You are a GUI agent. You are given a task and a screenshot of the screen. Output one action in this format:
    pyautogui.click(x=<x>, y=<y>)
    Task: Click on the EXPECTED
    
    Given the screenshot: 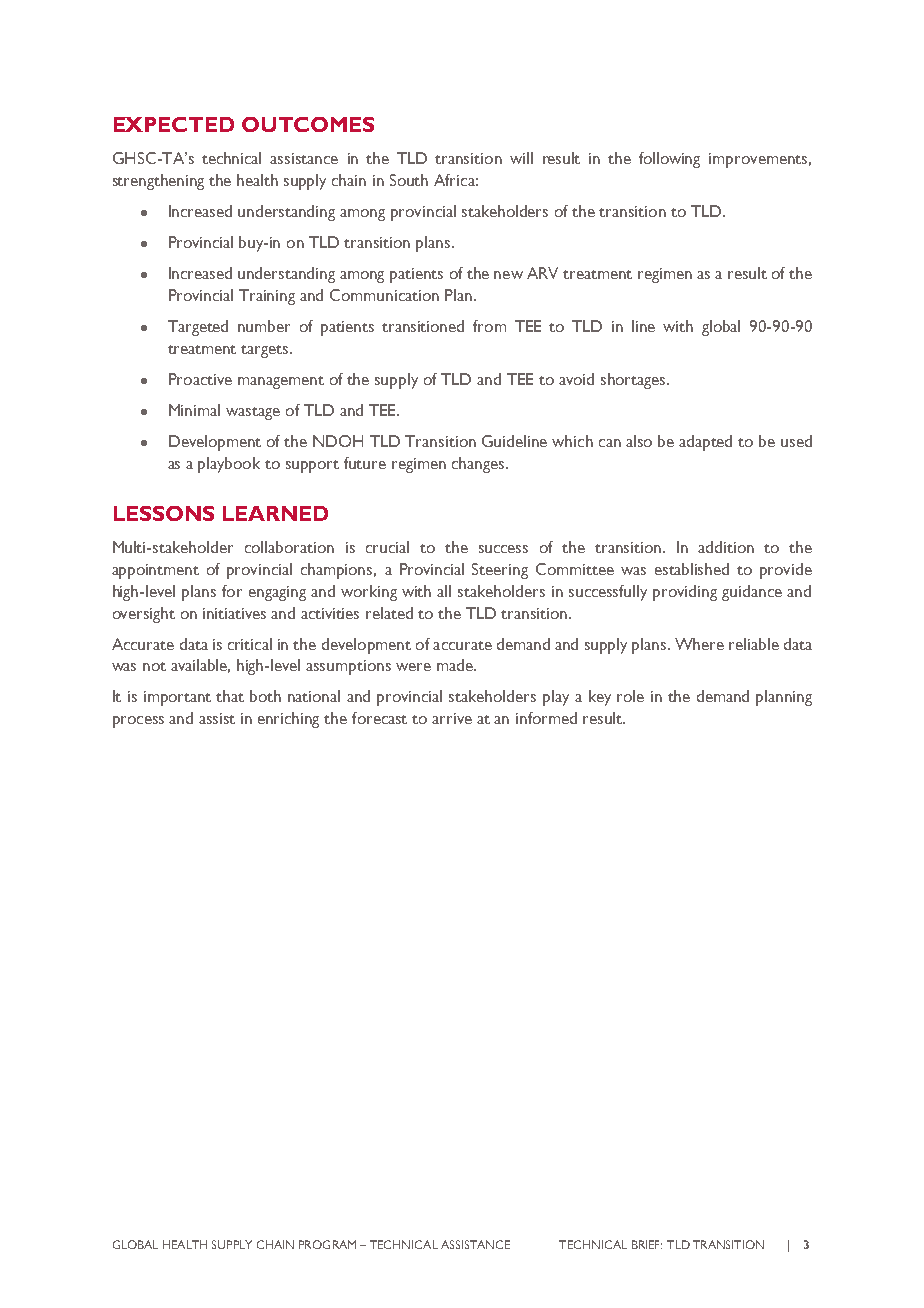 What is the action you would take?
    pyautogui.click(x=174, y=124)
